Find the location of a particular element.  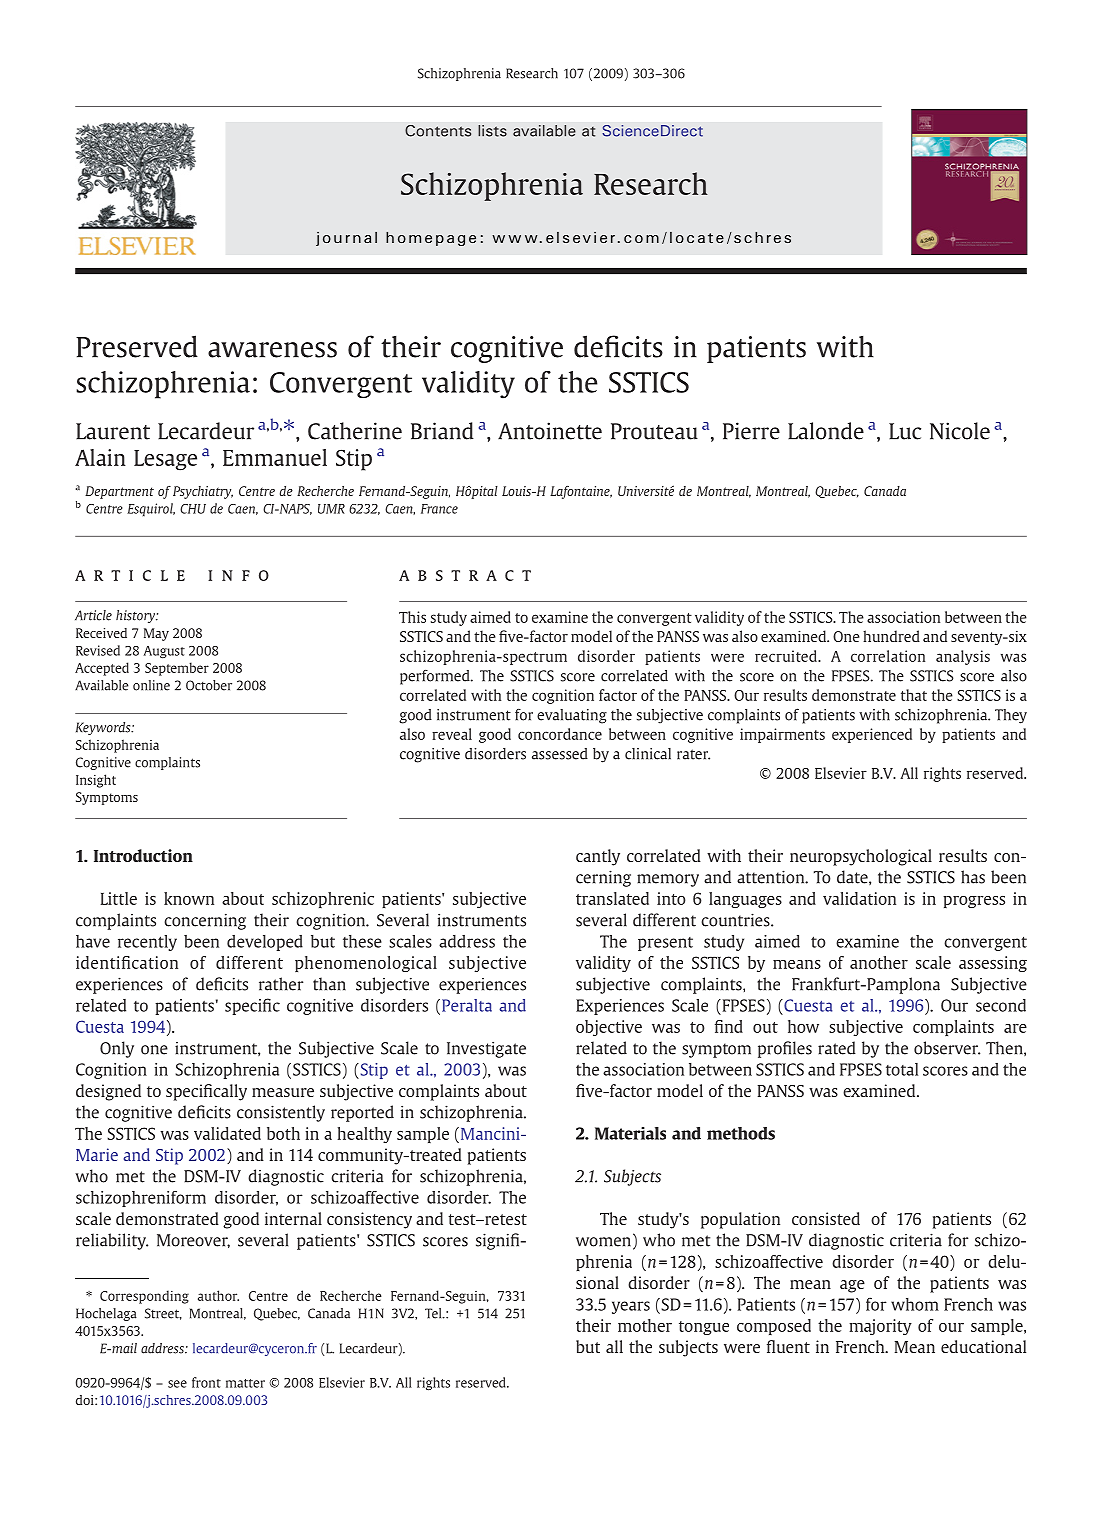

hundred is located at coordinates (891, 636).
